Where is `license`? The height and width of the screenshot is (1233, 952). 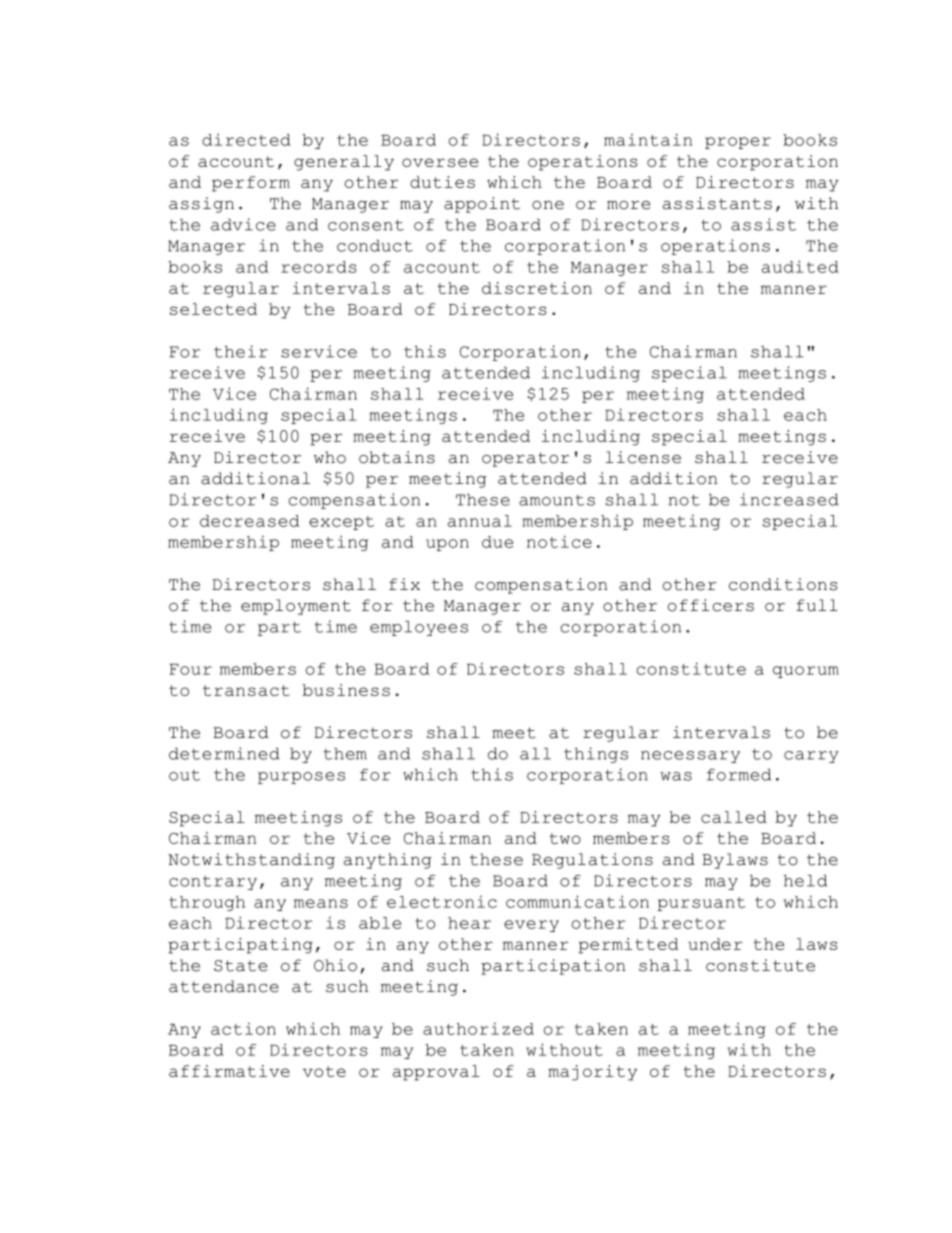 license is located at coordinates (643, 457).
